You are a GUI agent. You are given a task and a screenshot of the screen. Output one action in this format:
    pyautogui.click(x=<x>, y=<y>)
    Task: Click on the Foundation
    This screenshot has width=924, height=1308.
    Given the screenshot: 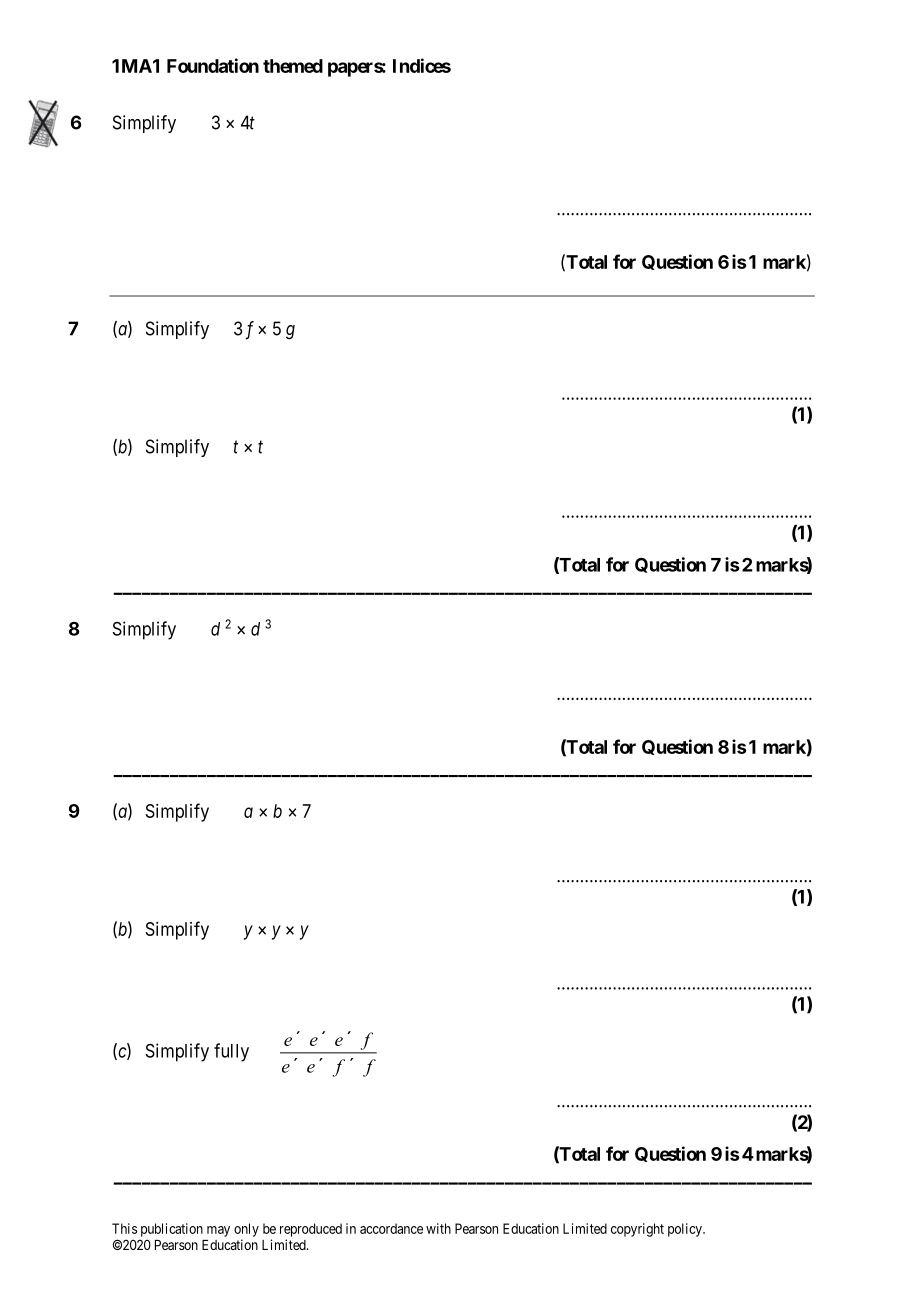 What is the action you would take?
    pyautogui.click(x=213, y=65)
